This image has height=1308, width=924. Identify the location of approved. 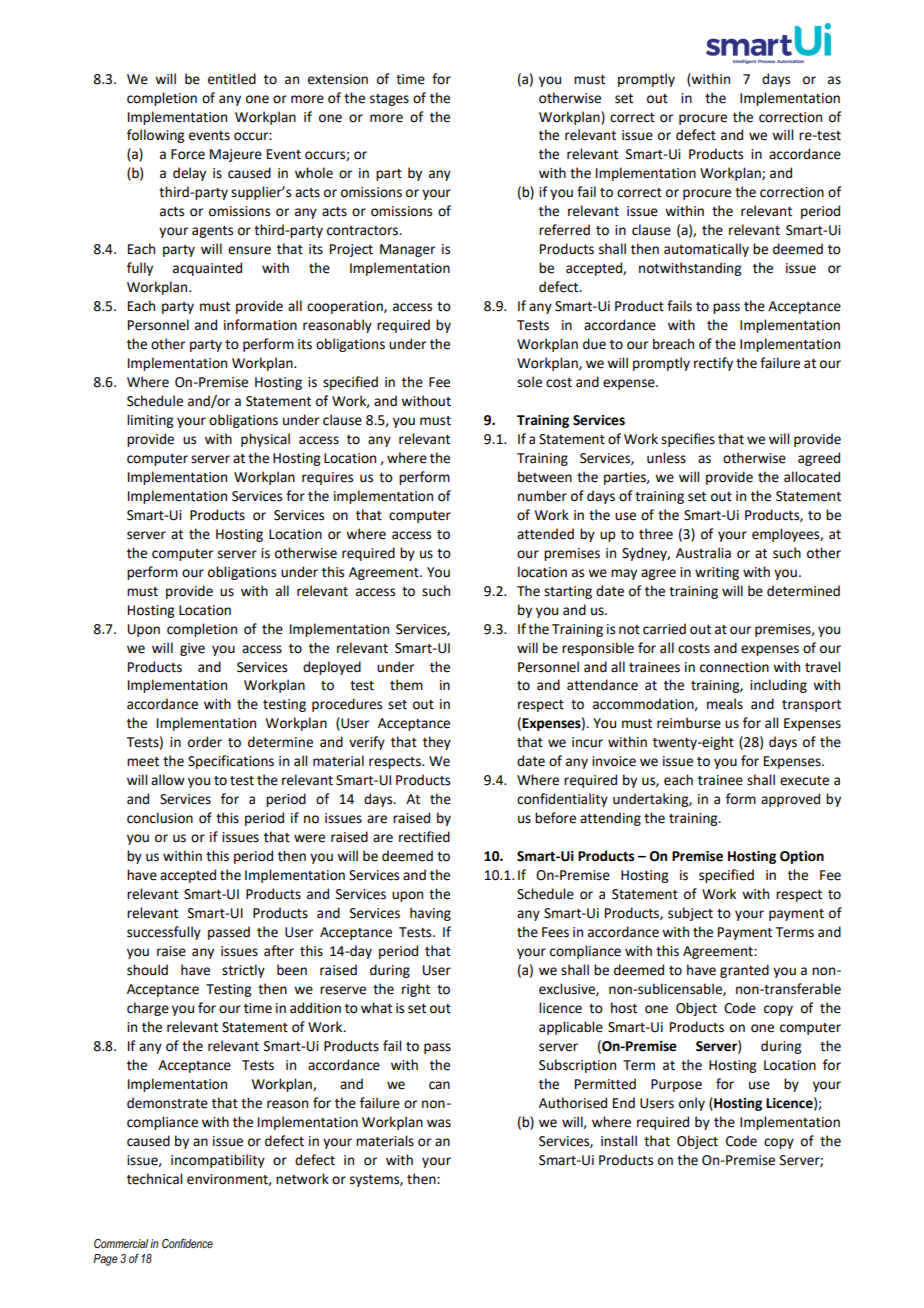
(790, 800).
